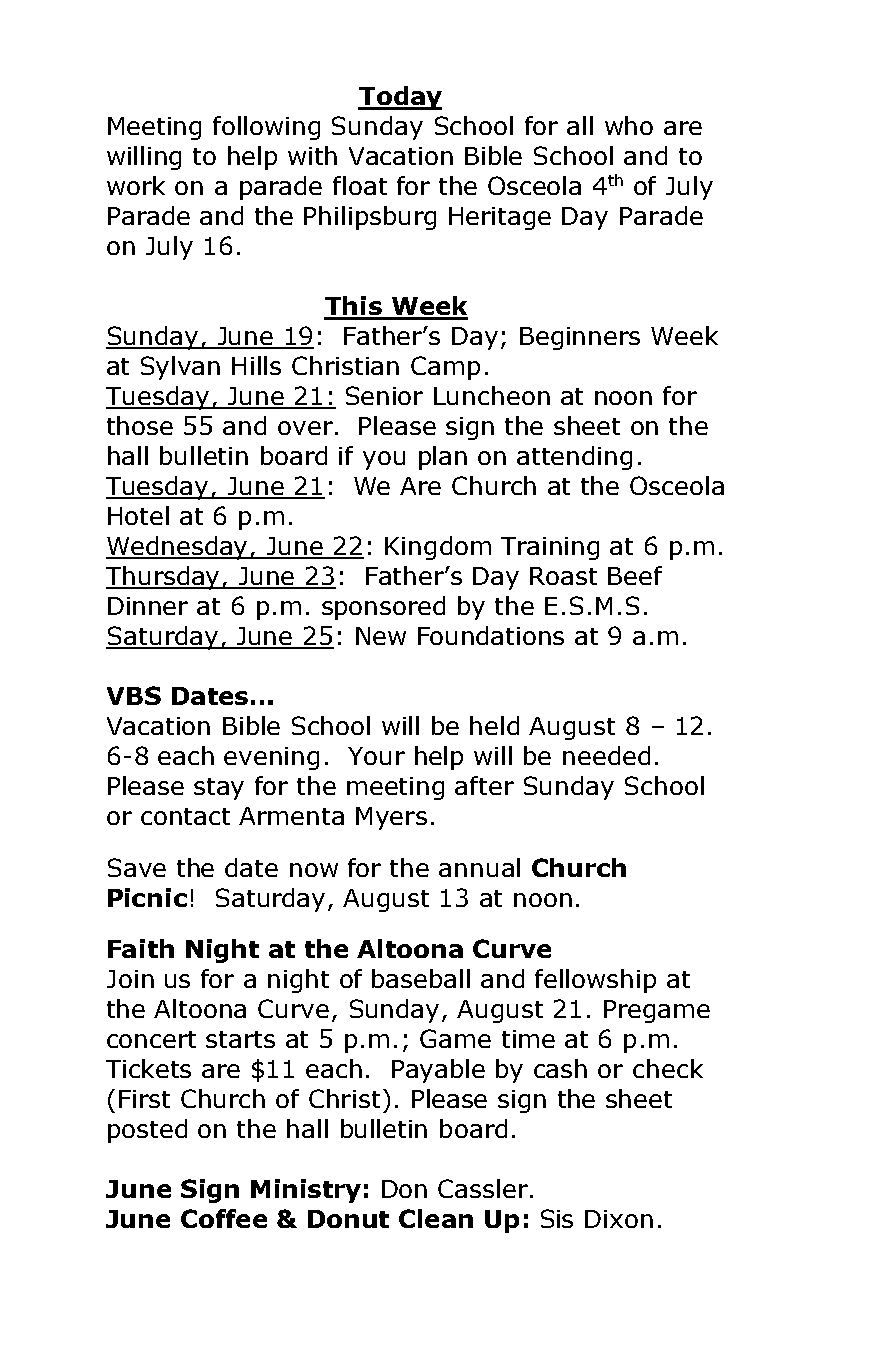 The height and width of the screenshot is (1372, 887). Describe the element at coordinates (629, 125) in the screenshot. I see `who` at that location.
